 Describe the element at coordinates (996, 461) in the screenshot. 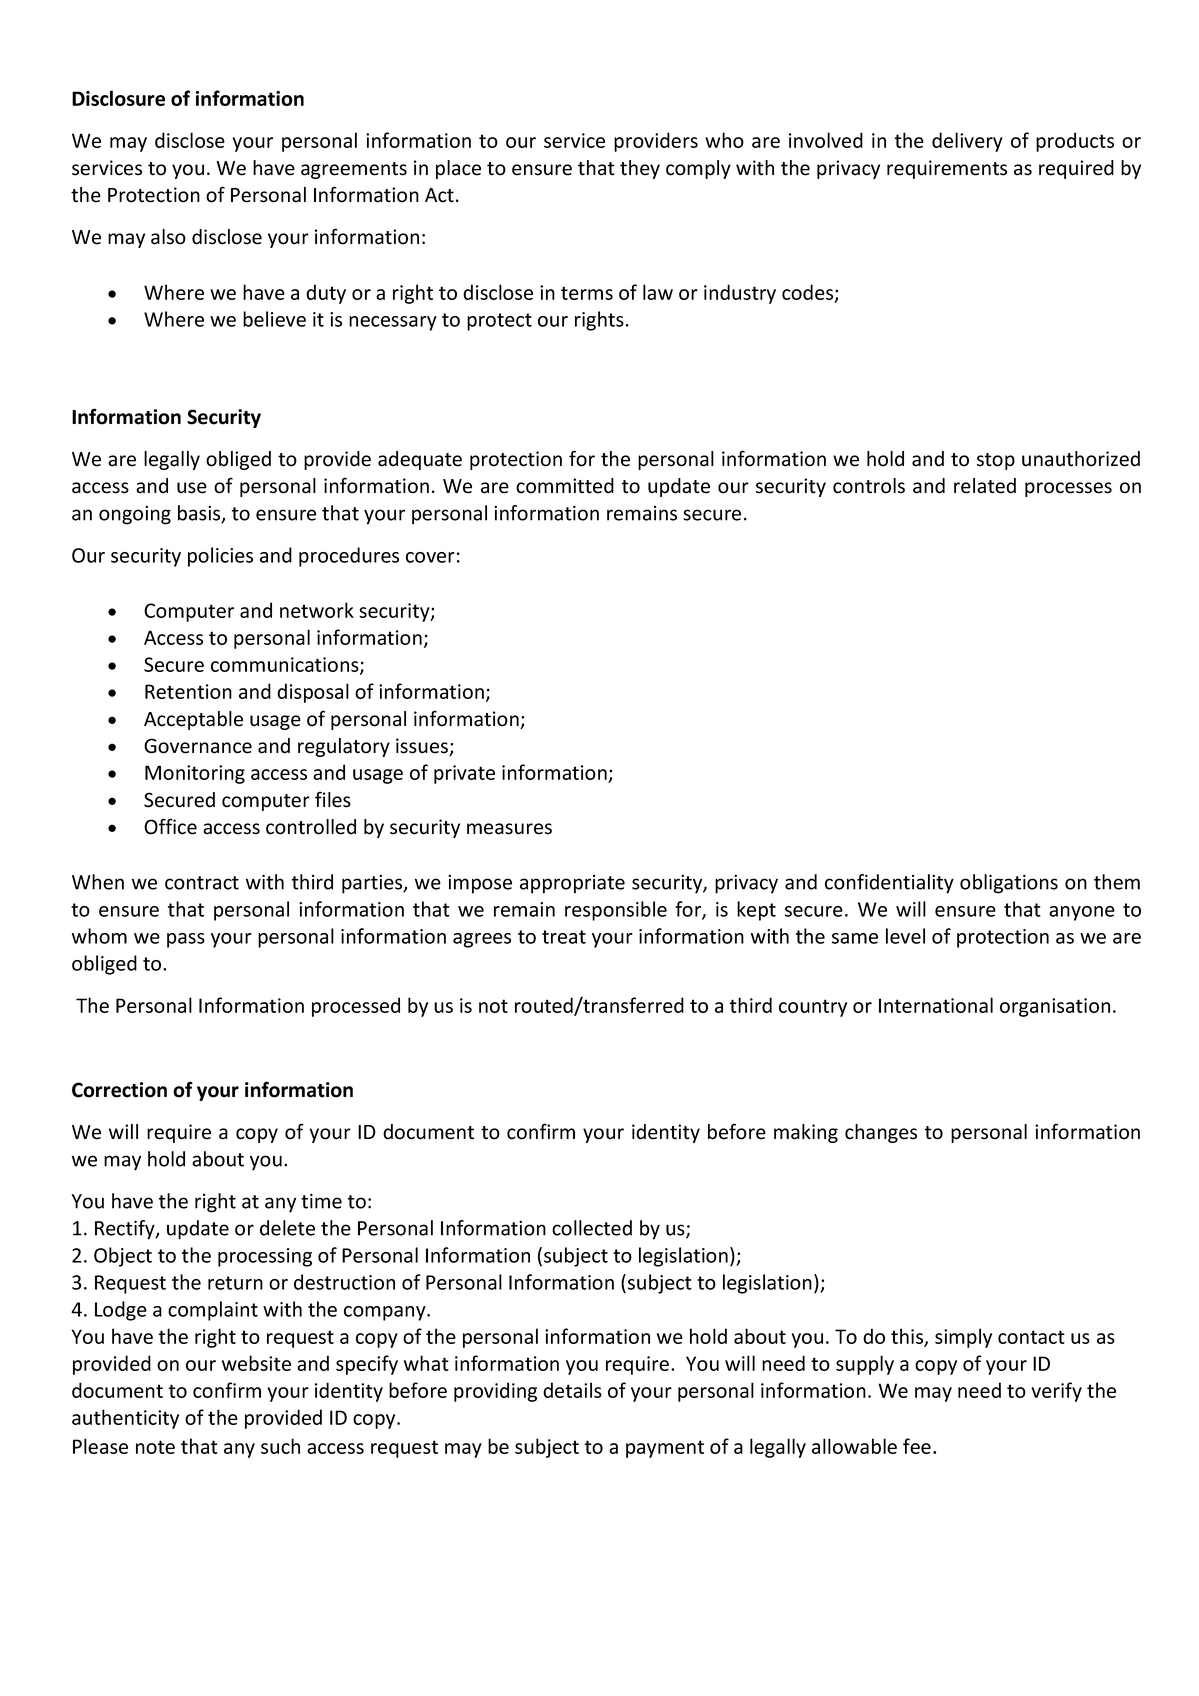

I see `stop` at that location.
